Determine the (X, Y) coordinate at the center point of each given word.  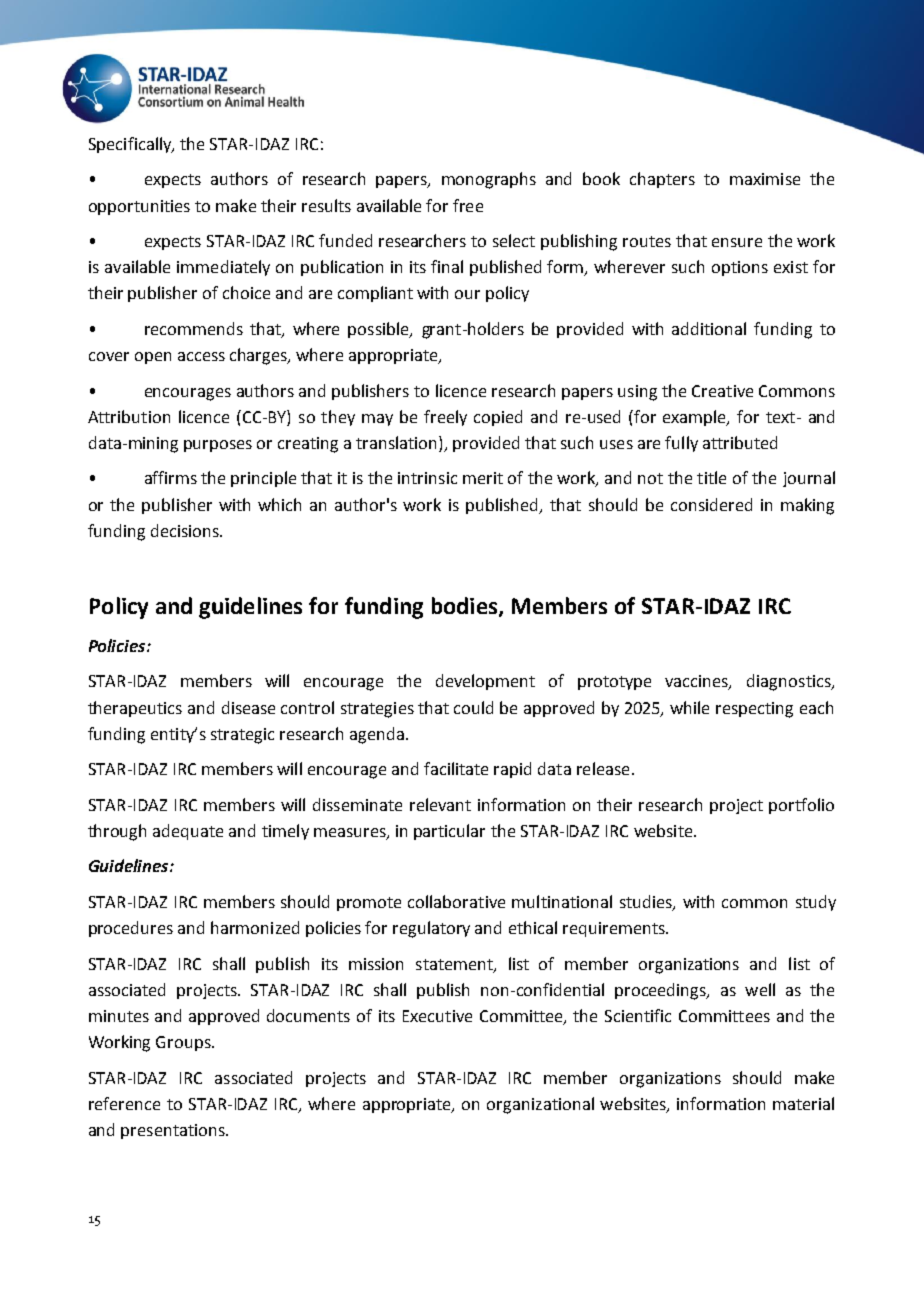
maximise (765, 179)
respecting (754, 710)
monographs (489, 180)
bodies (466, 606)
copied (498, 418)
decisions (186, 530)
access (201, 356)
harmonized (255, 927)
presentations (174, 1131)
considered (711, 504)
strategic (242, 736)
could (473, 707)
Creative (722, 391)
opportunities (139, 207)
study (816, 903)
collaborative (456, 901)
